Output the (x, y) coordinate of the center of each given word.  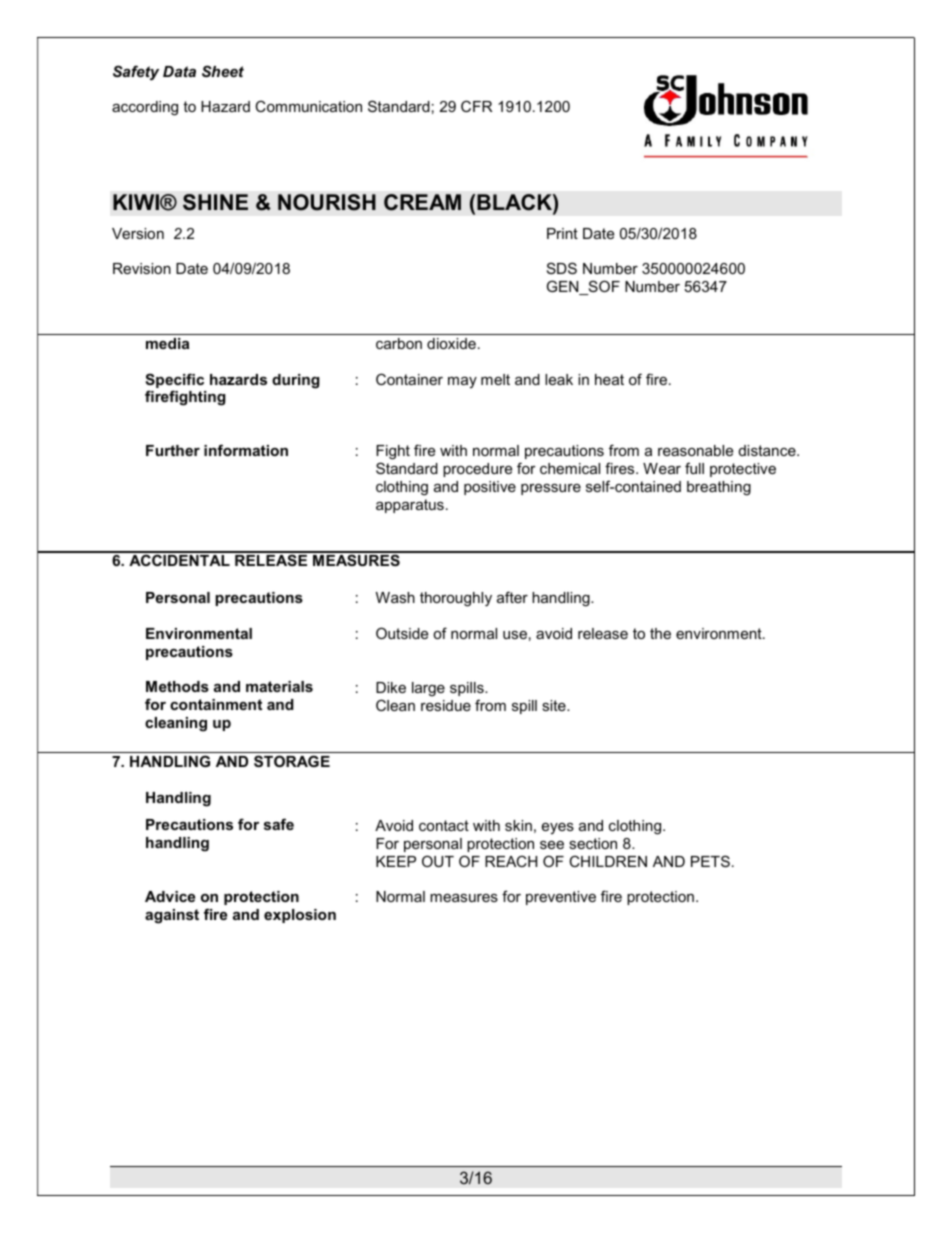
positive (490, 488)
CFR (476, 106)
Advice (170, 896)
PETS (710, 861)
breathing (719, 488)
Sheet (223, 71)
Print (562, 233)
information (246, 450)
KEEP (396, 861)
